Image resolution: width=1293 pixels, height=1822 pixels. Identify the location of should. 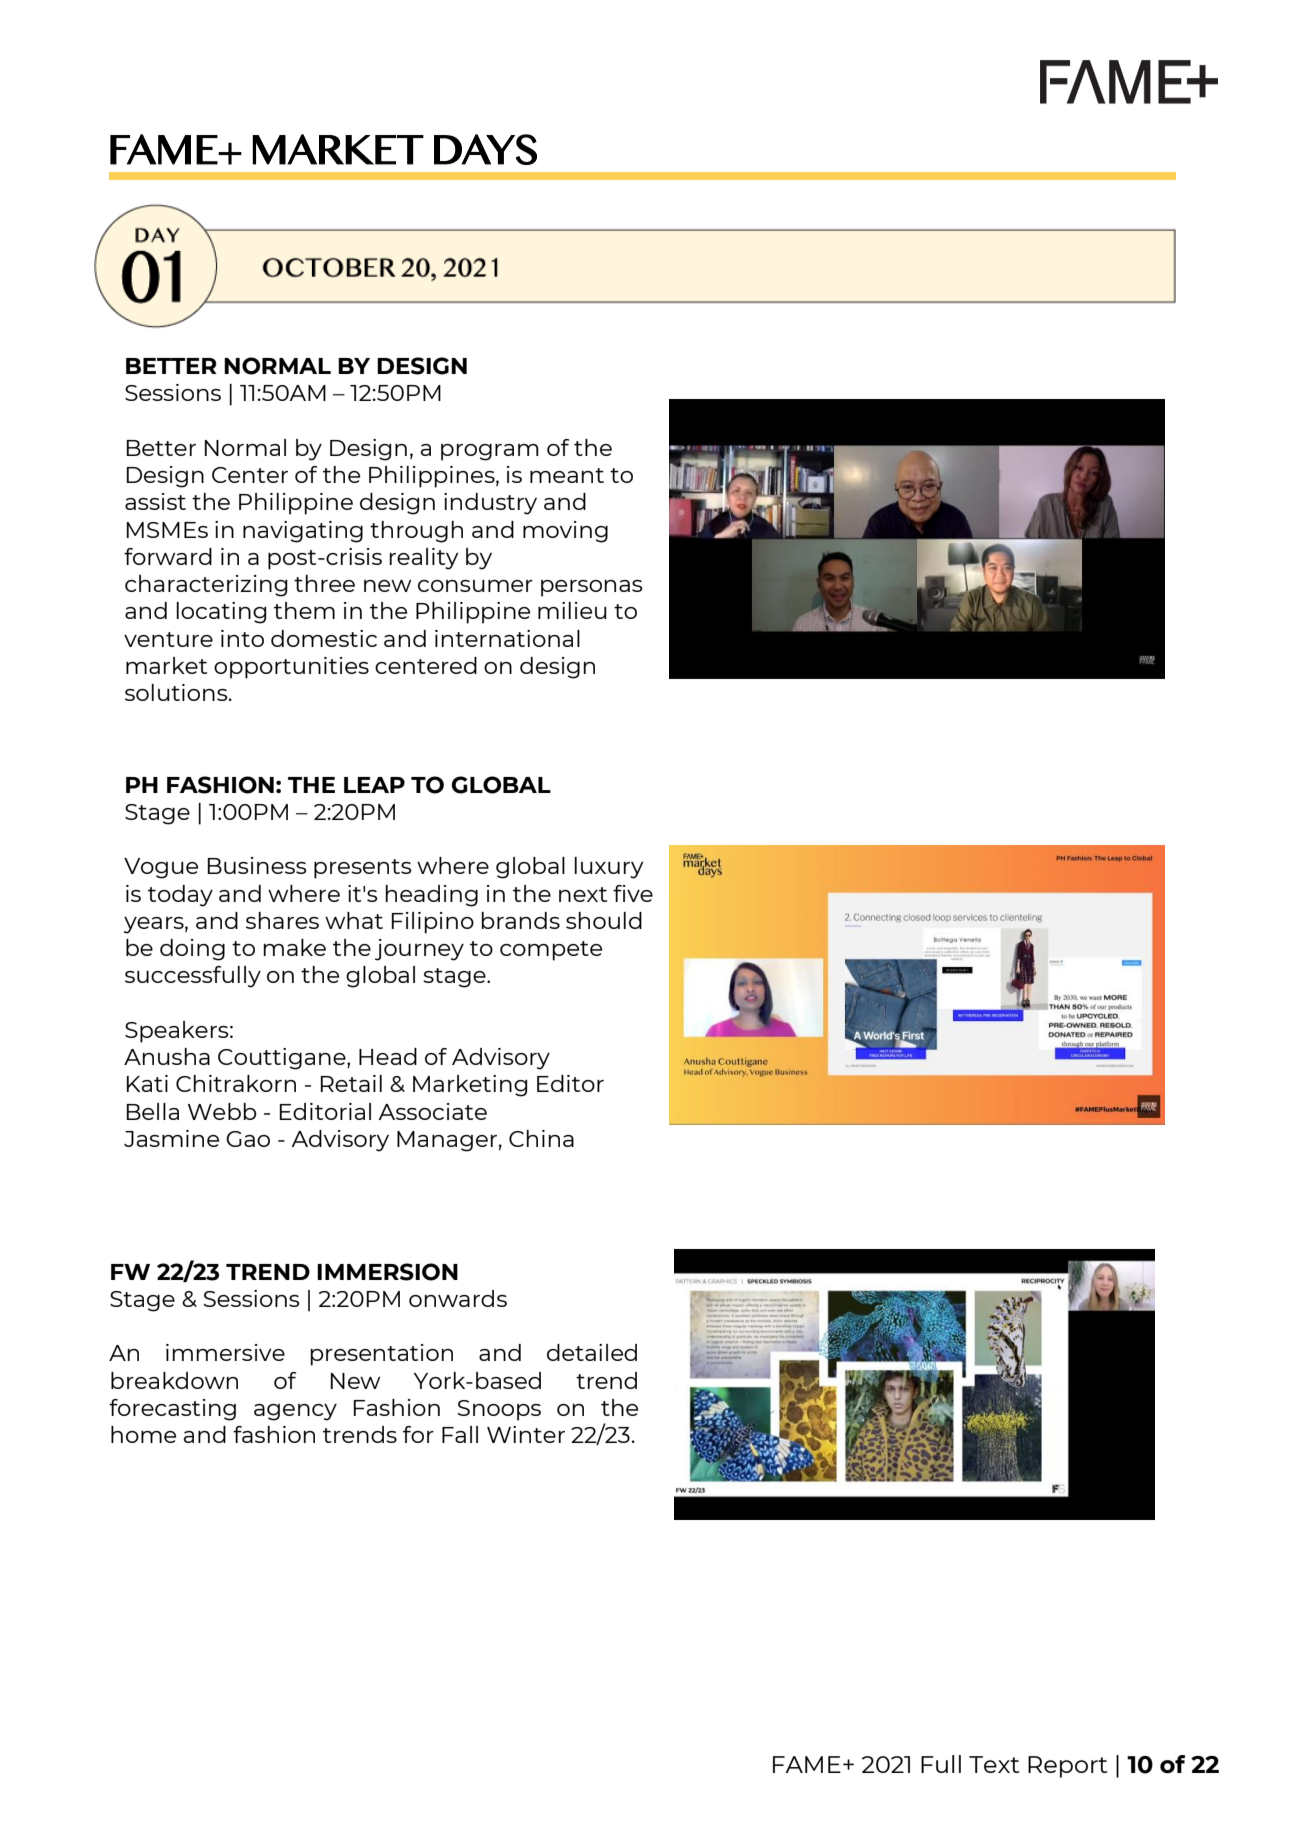
(604, 920).
